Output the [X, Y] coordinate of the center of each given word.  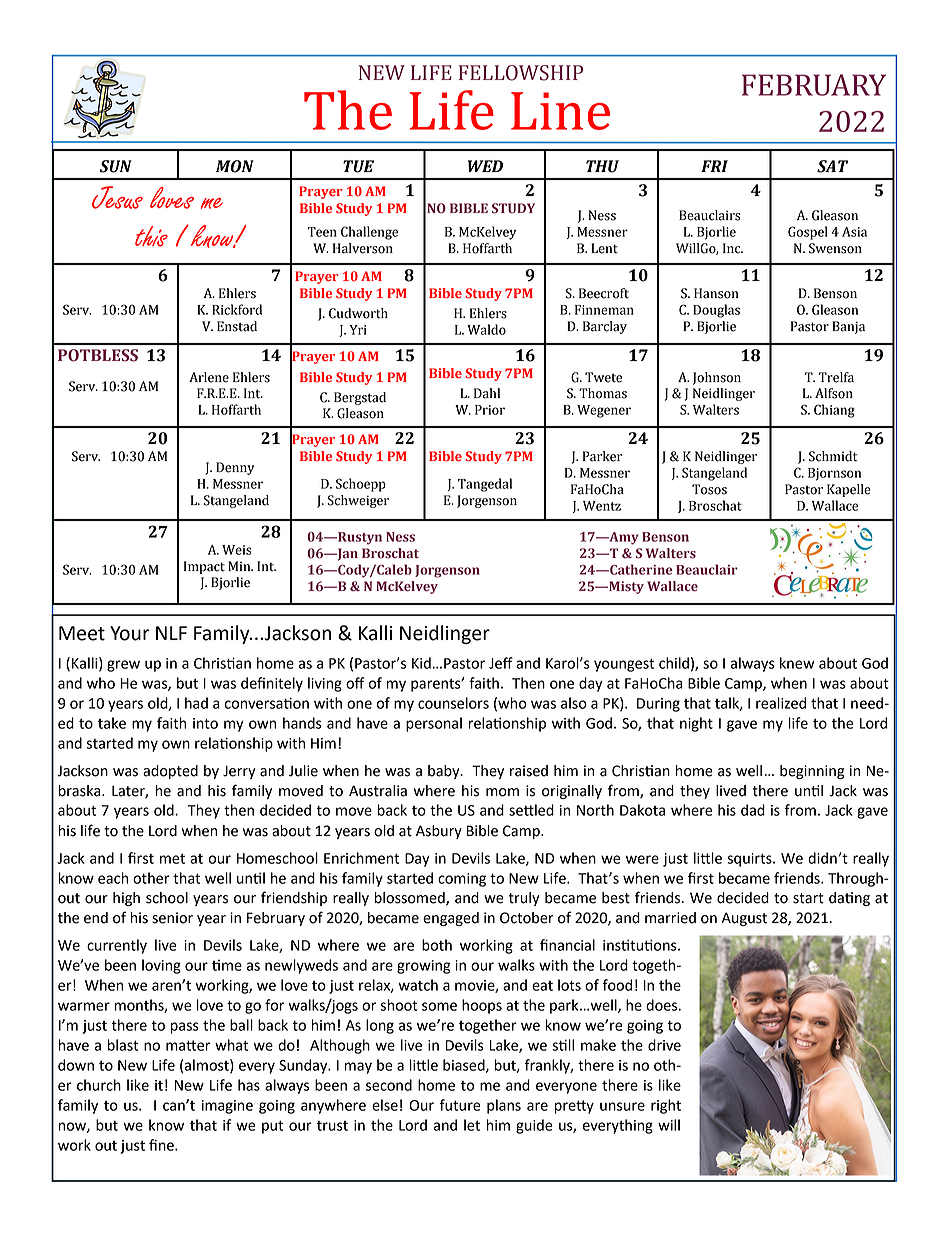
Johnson [717, 378]
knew [797, 663]
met [172, 858]
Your [130, 633]
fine [162, 1145]
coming [462, 880]
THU [602, 166]
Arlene [209, 377]
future [460, 1105]
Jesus [117, 197]
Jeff [501, 663]
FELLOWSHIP [521, 73]
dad [753, 810]
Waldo [486, 329]
